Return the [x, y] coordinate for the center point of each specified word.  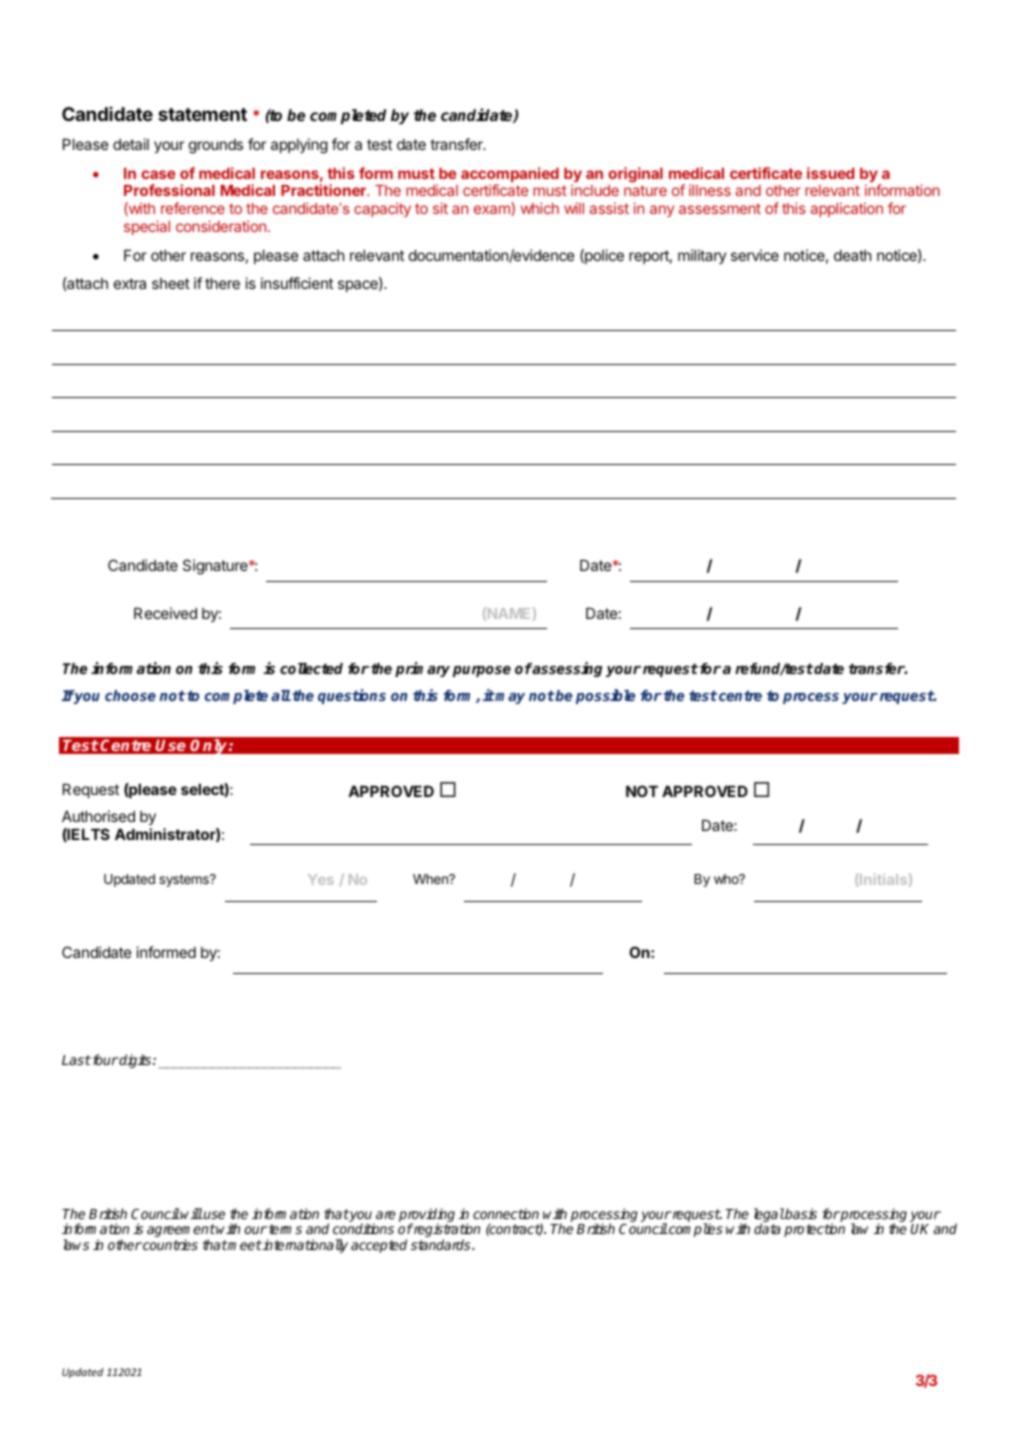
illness [710, 190]
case [158, 174]
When [431, 879]
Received [165, 613]
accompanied [510, 176]
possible [605, 696]
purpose [482, 671]
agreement [181, 1232]
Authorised [98, 816]
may [509, 698]
